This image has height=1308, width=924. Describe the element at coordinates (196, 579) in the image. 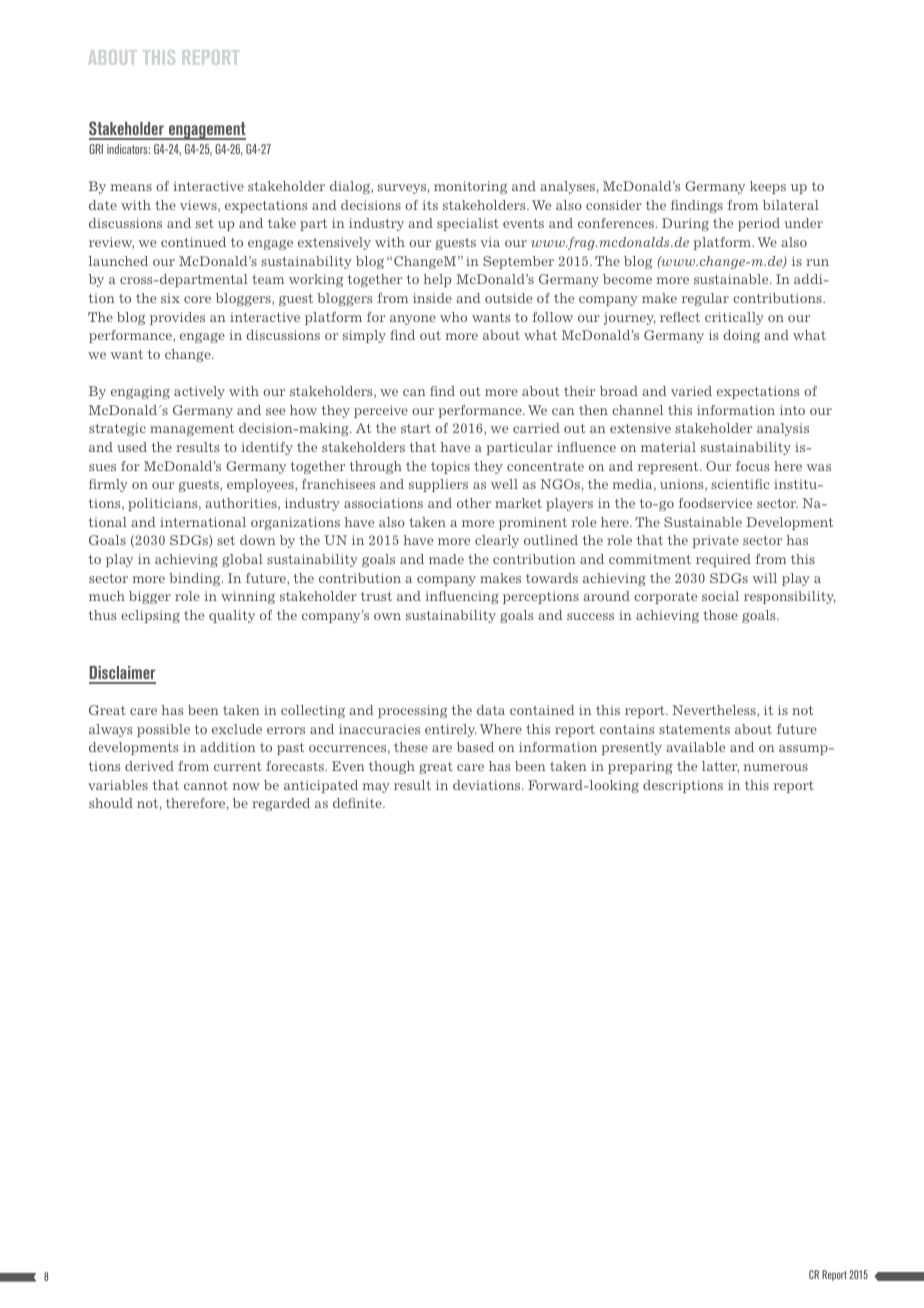

I see `binding` at that location.
